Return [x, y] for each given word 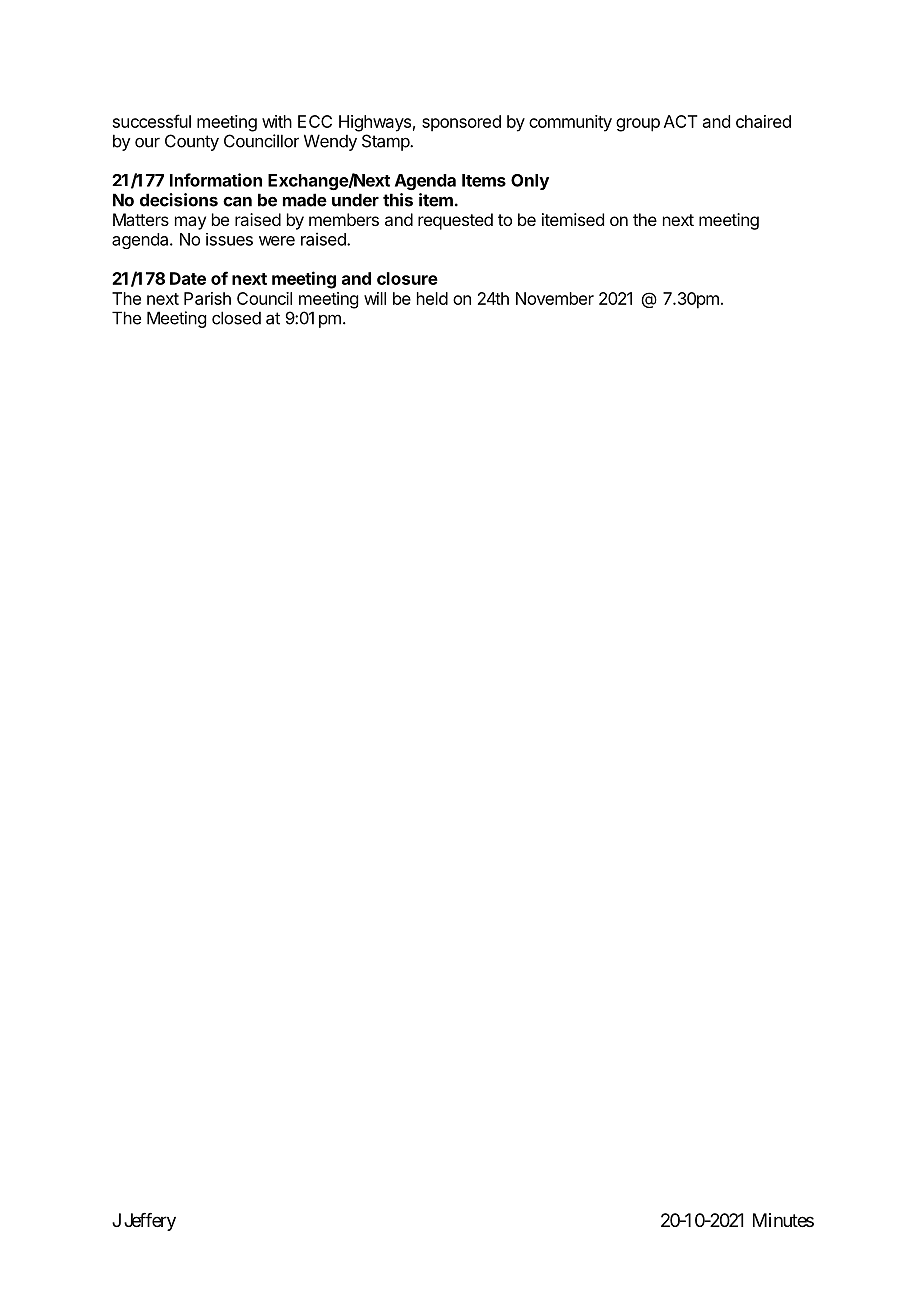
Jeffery [150, 1222]
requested [455, 221]
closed [236, 318]
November [555, 298]
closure [407, 278]
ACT [680, 121]
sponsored [461, 123]
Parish [207, 298]
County [192, 142]
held [432, 298]
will [375, 298]
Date [188, 278]
